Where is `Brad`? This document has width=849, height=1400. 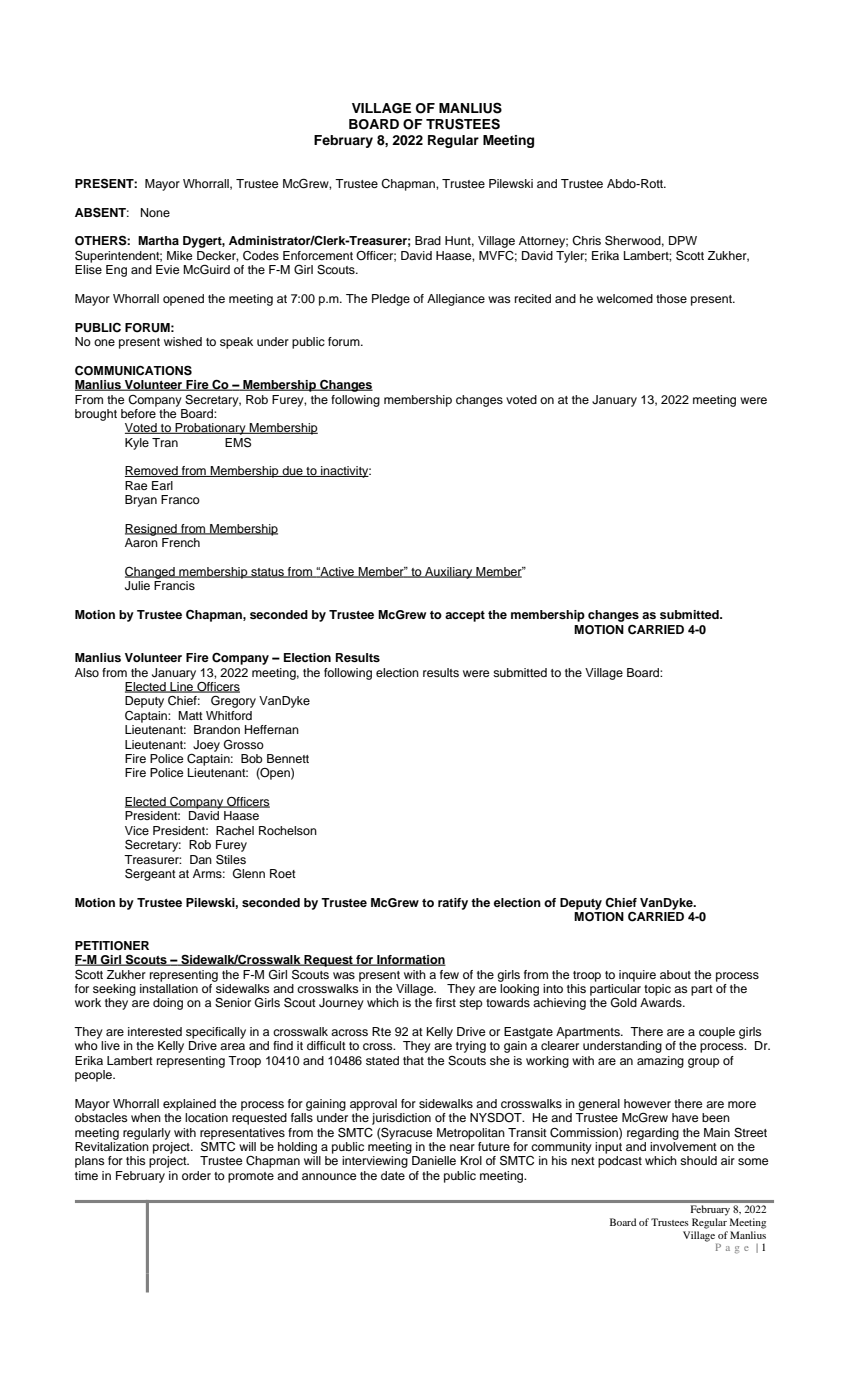 Brad is located at coordinates (428, 240).
